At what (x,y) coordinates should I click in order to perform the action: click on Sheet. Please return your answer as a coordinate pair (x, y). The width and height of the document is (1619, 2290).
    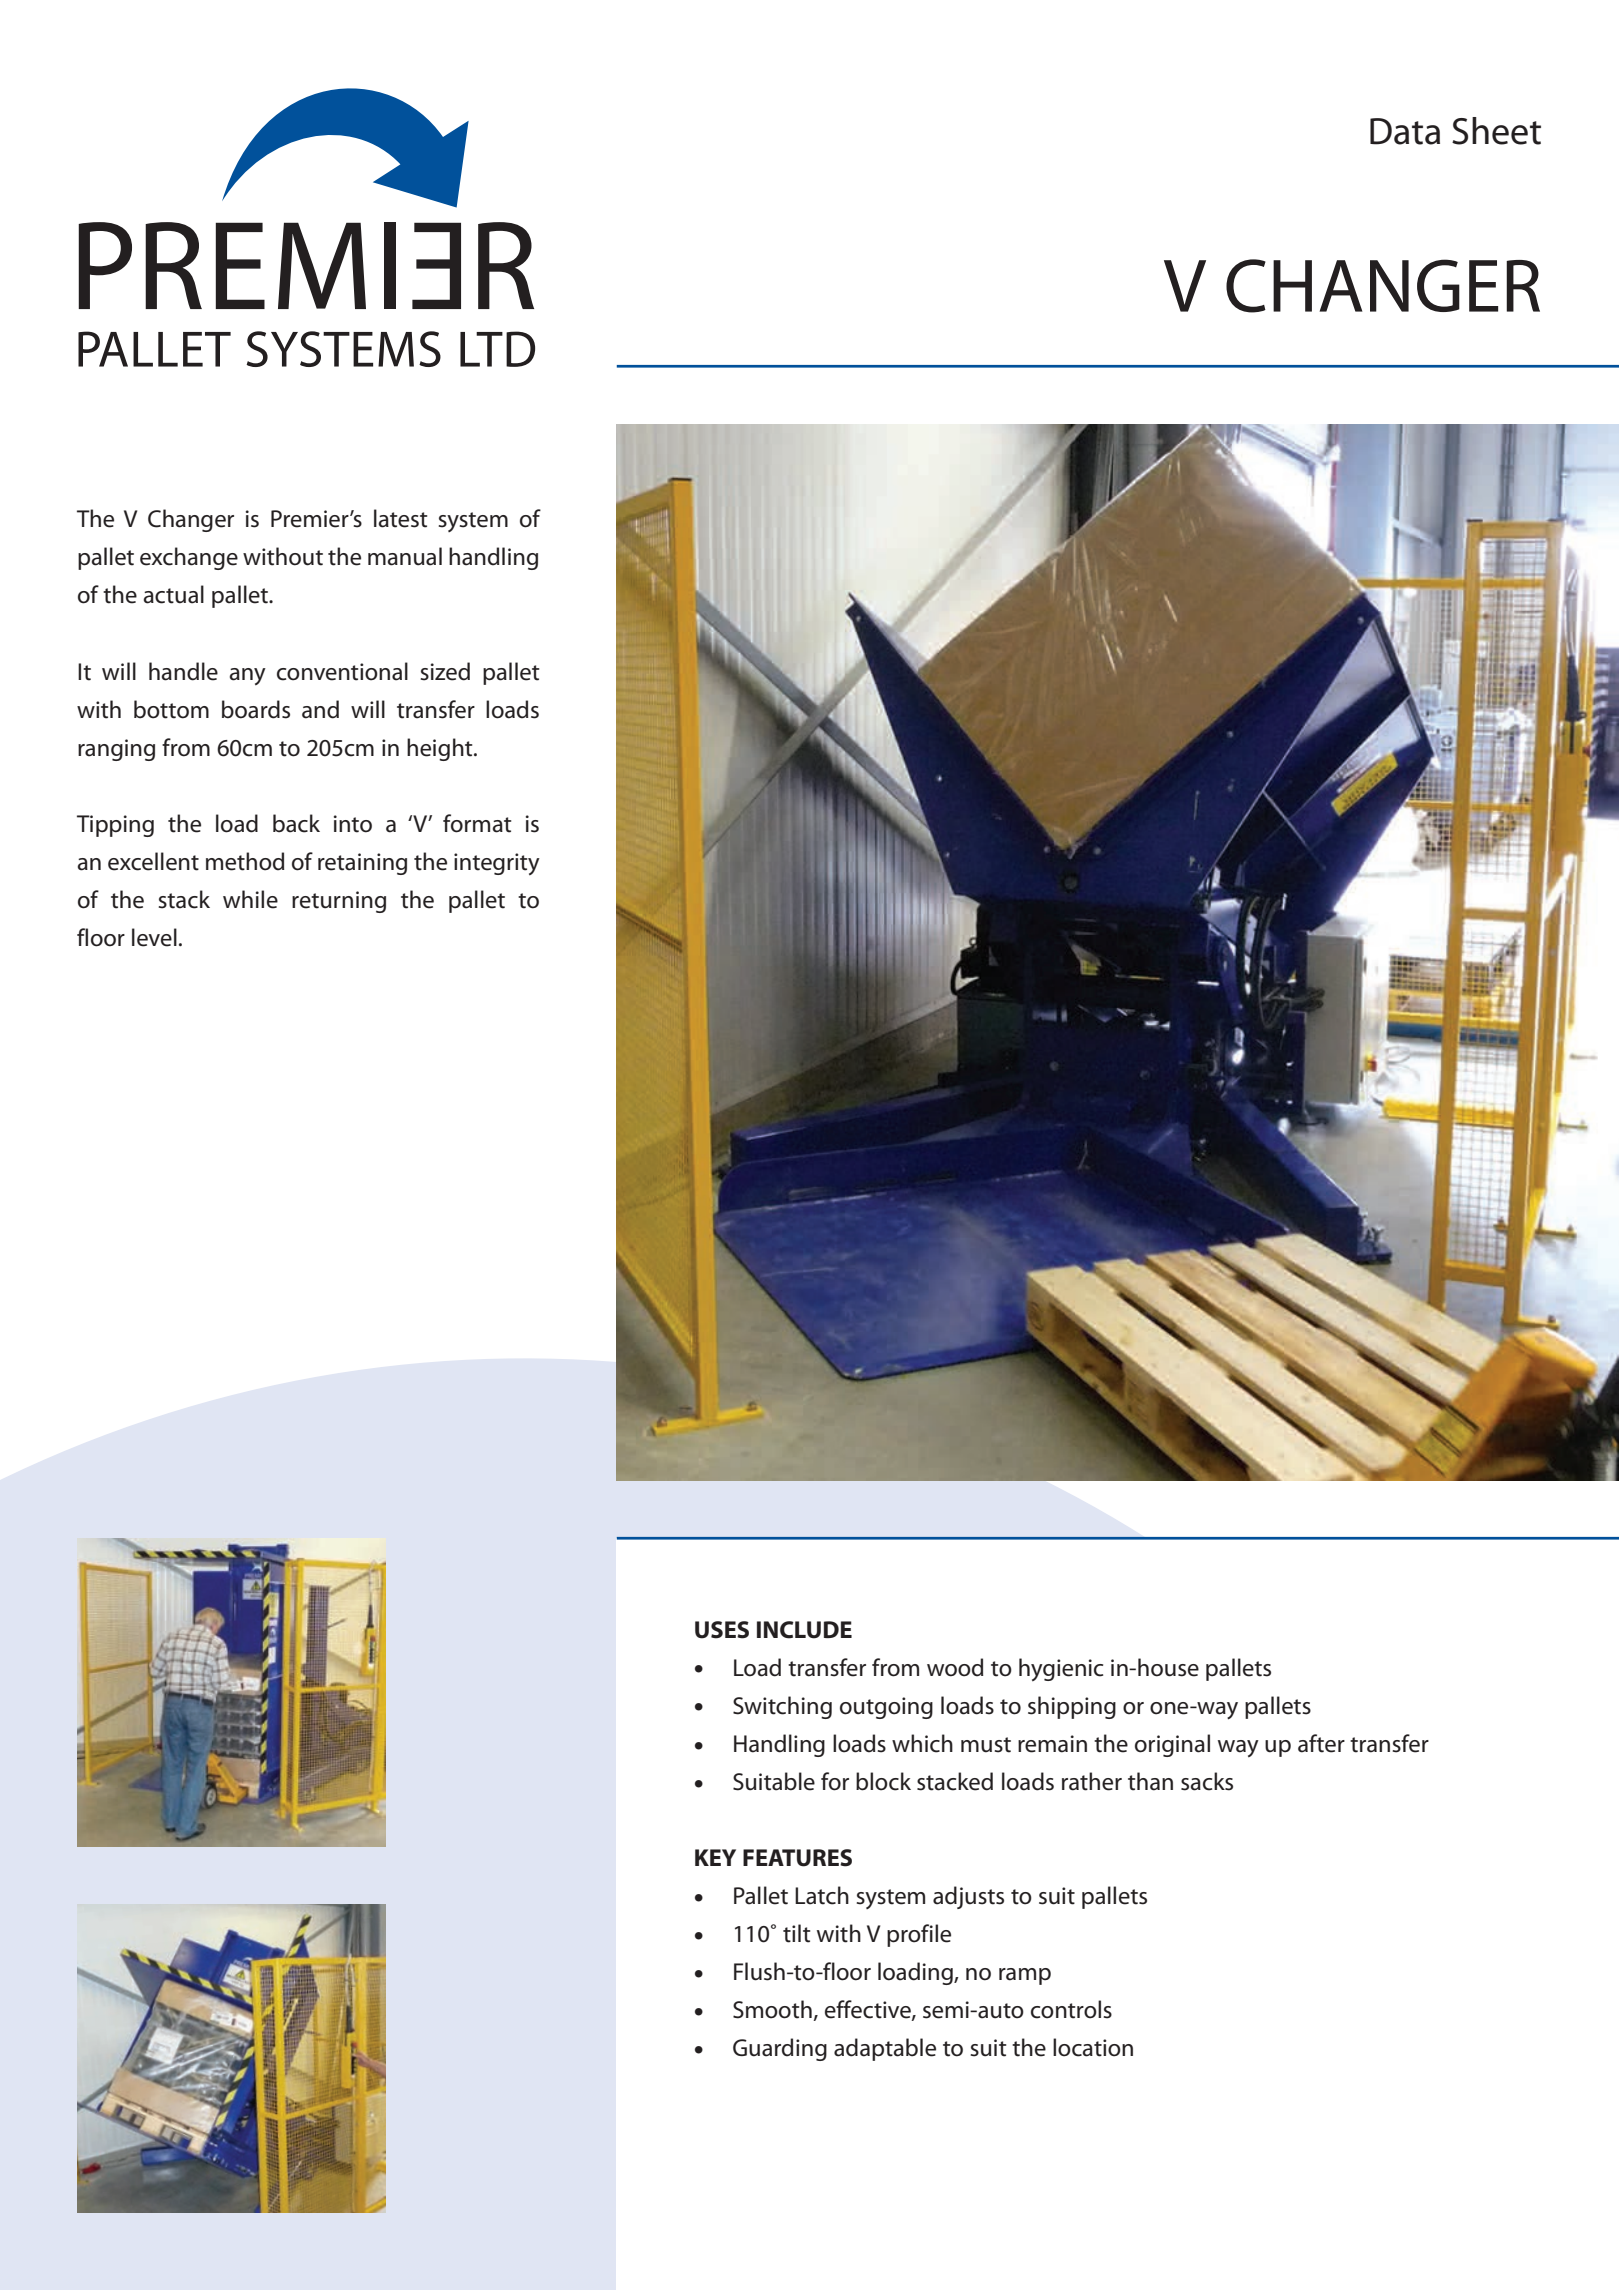
    Looking at the image, I should click on (1496, 131).
